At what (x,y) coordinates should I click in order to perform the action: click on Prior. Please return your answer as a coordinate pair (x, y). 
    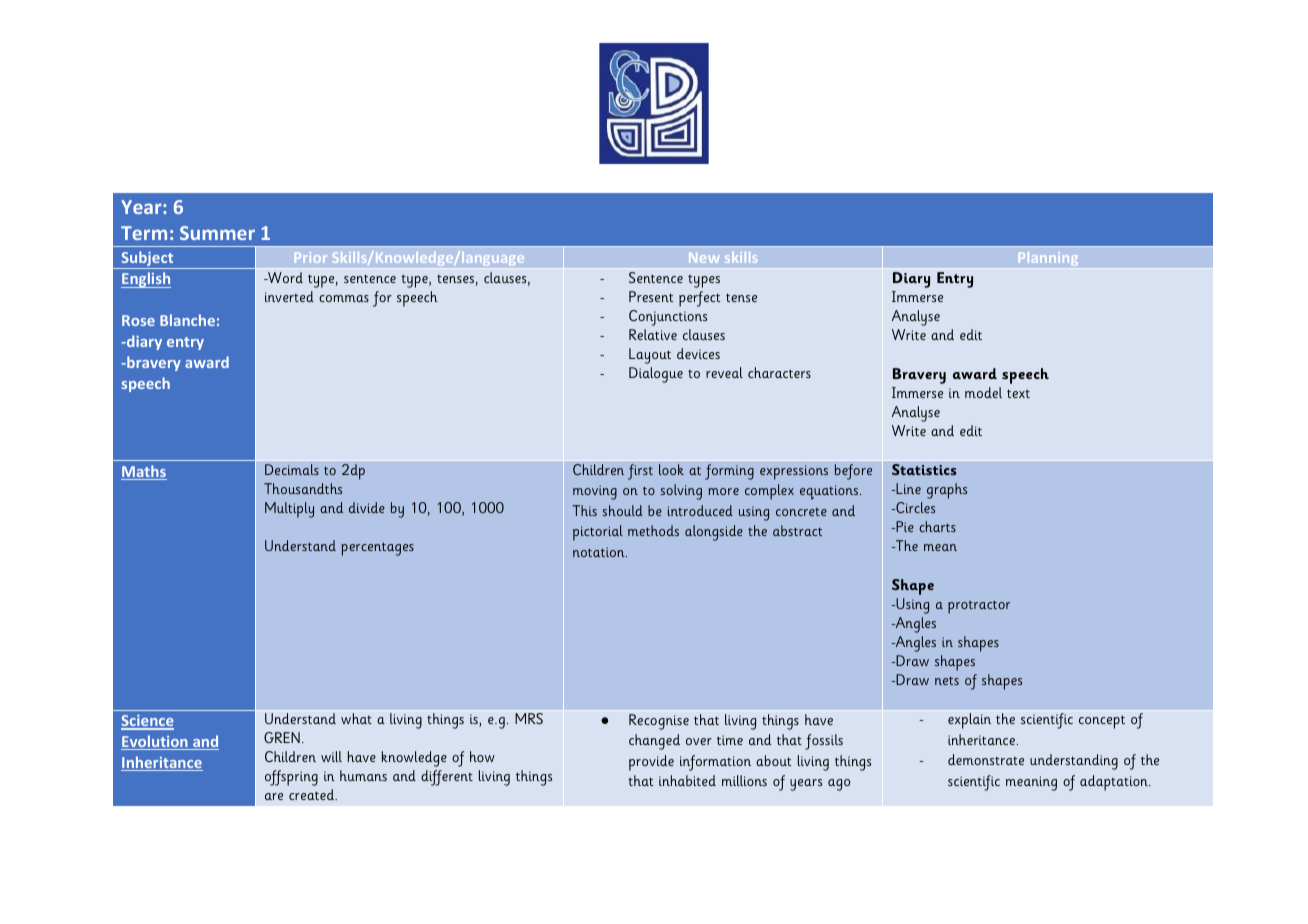
    Looking at the image, I should click on (311, 257).
